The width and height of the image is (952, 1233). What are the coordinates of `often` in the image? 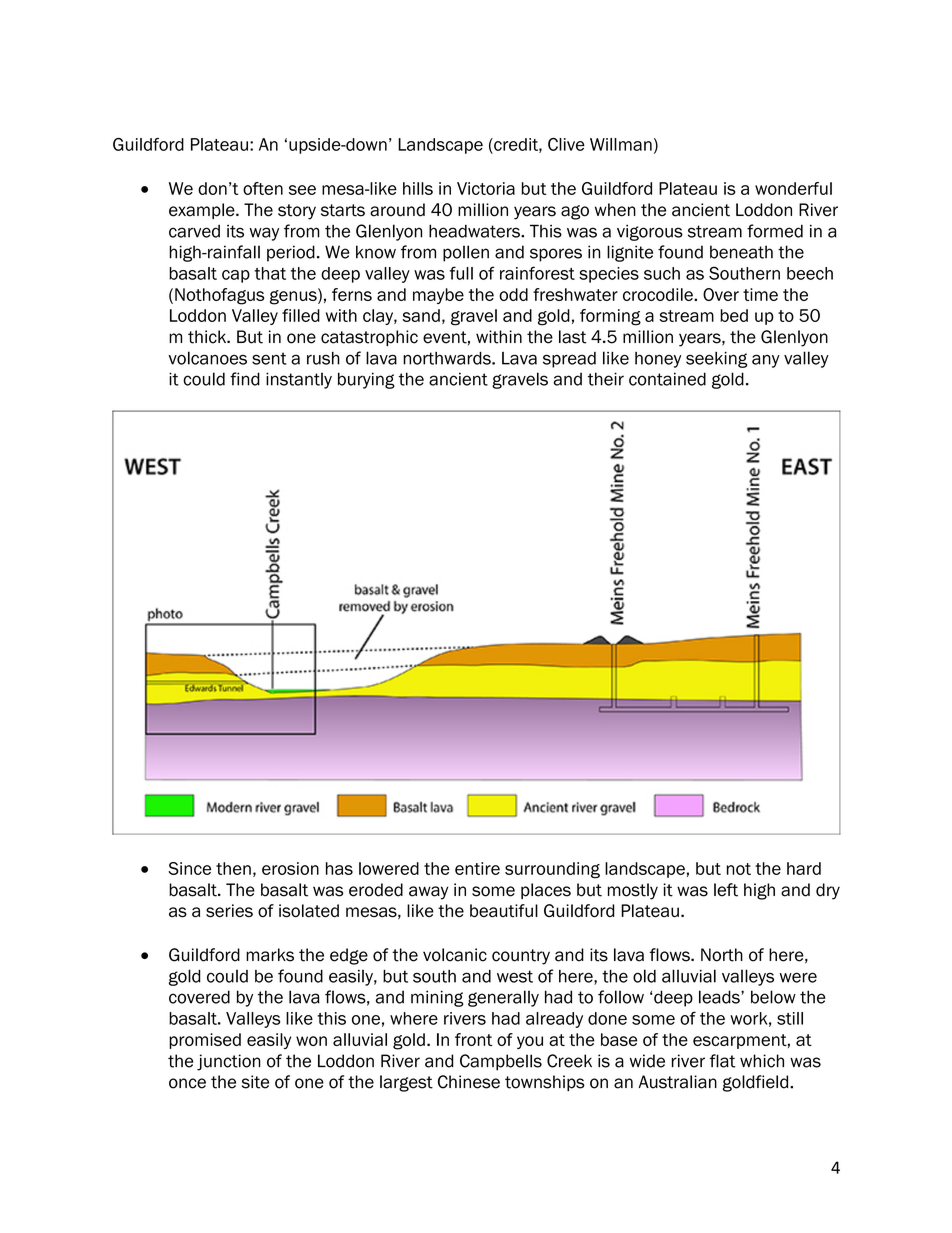 It's located at (263, 188).
